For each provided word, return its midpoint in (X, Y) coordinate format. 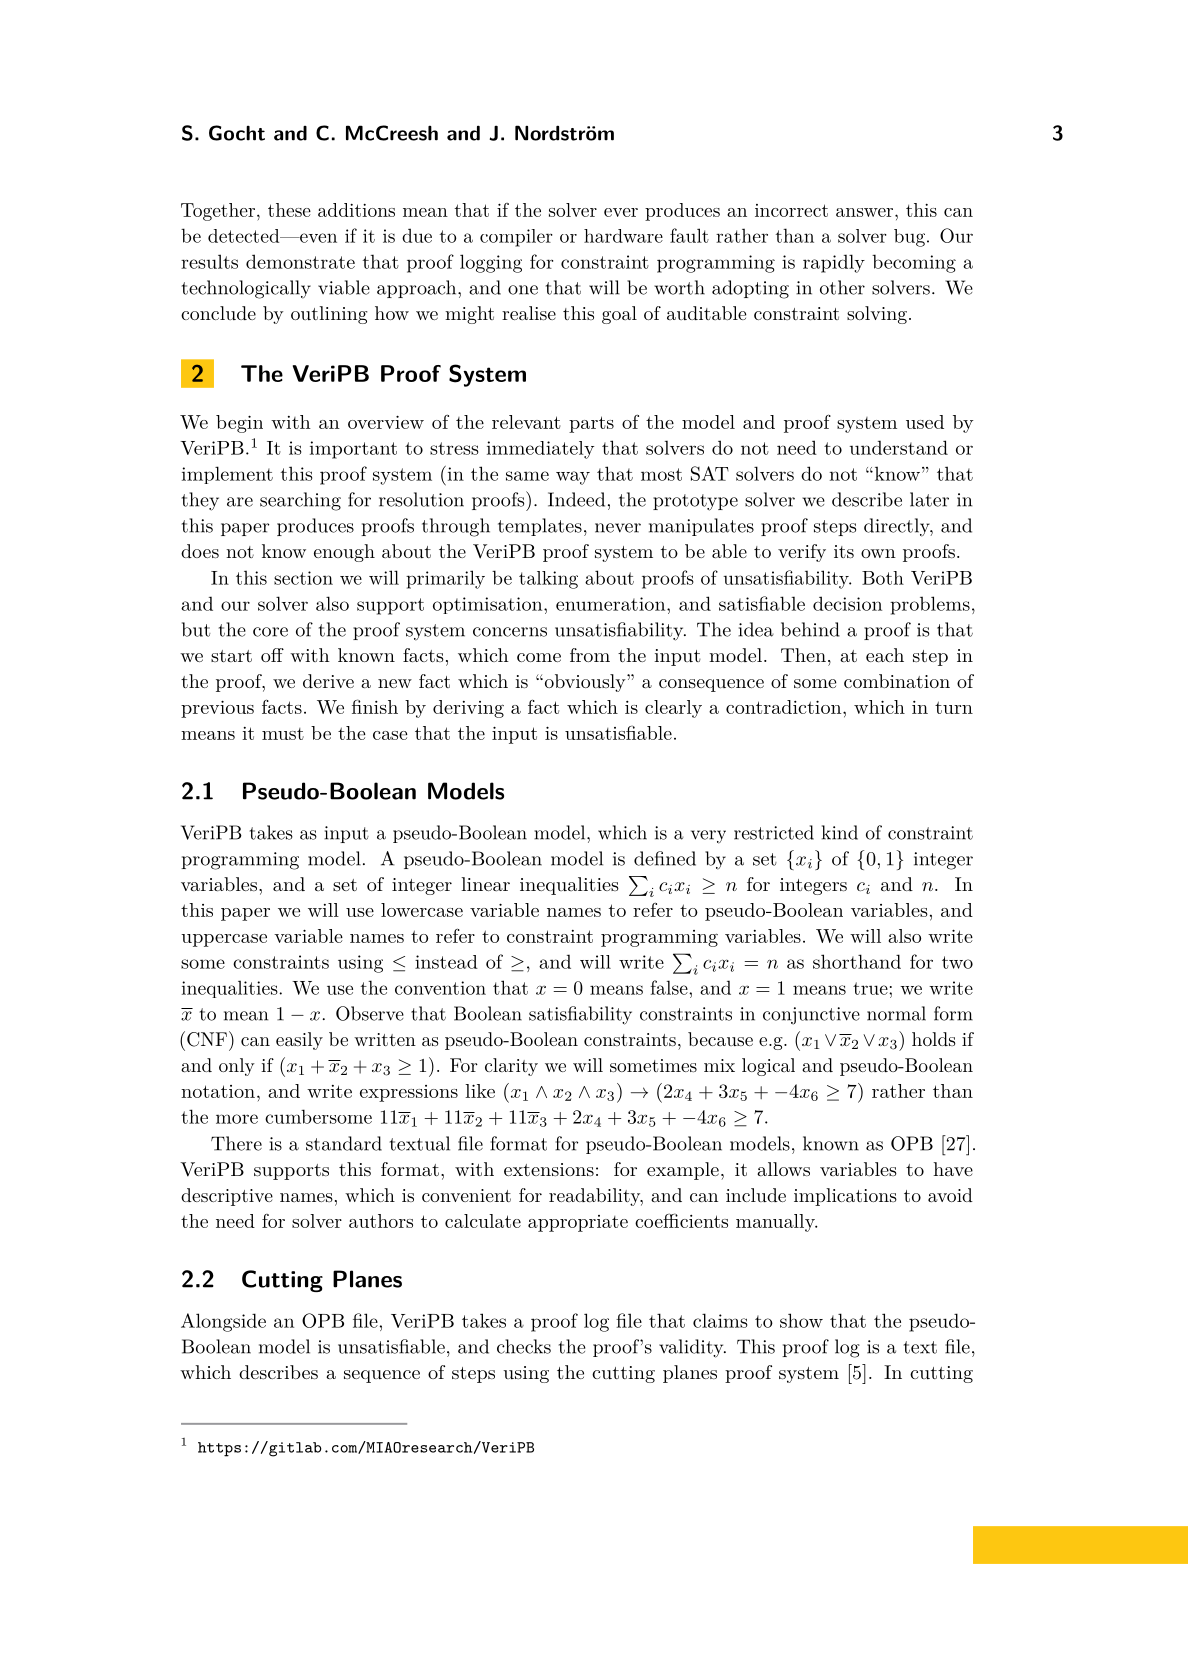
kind (840, 832)
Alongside (223, 1322)
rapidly (834, 263)
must (283, 734)
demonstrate (300, 261)
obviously (584, 683)
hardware (623, 236)
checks (524, 1346)
